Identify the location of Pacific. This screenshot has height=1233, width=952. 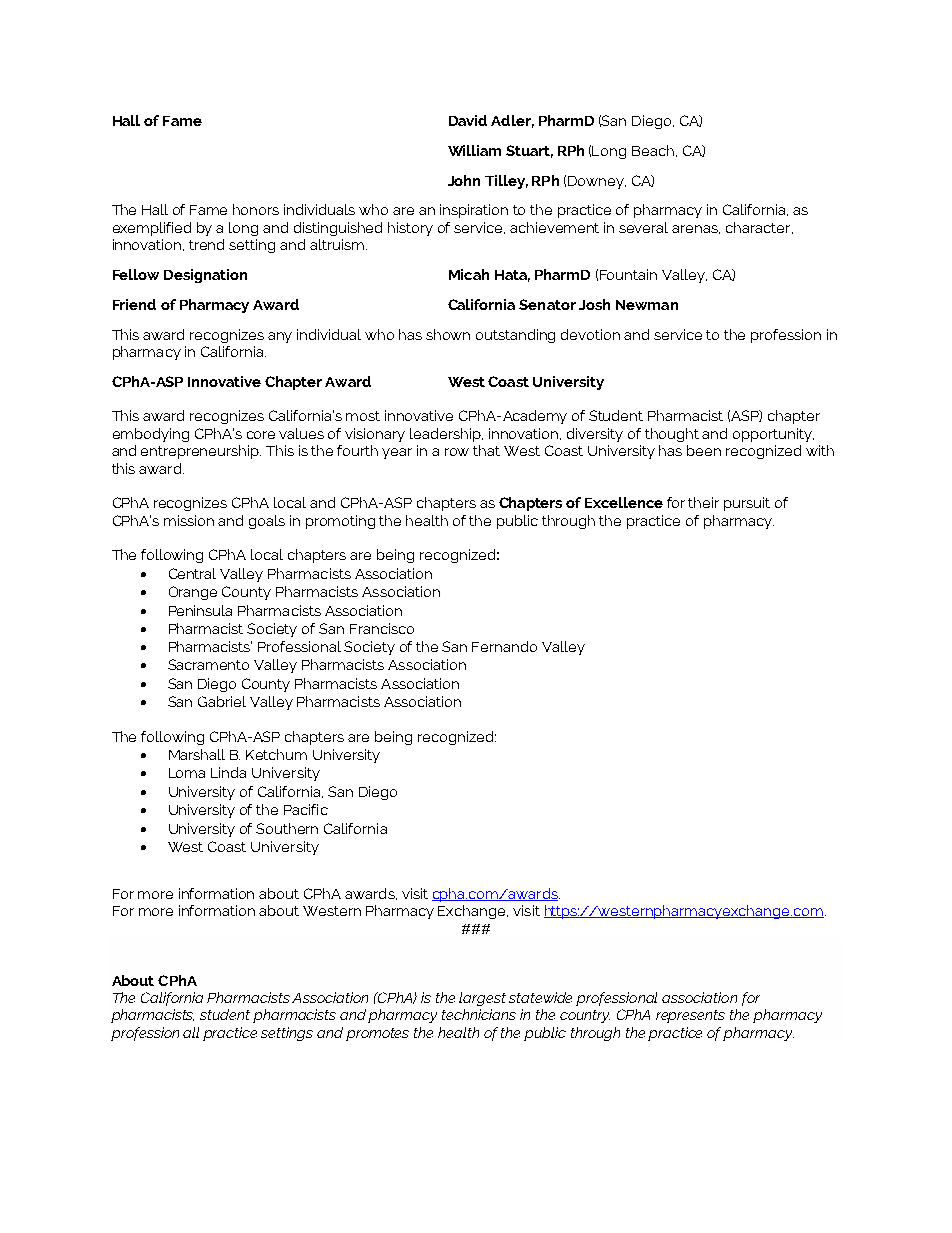
(306, 809).
